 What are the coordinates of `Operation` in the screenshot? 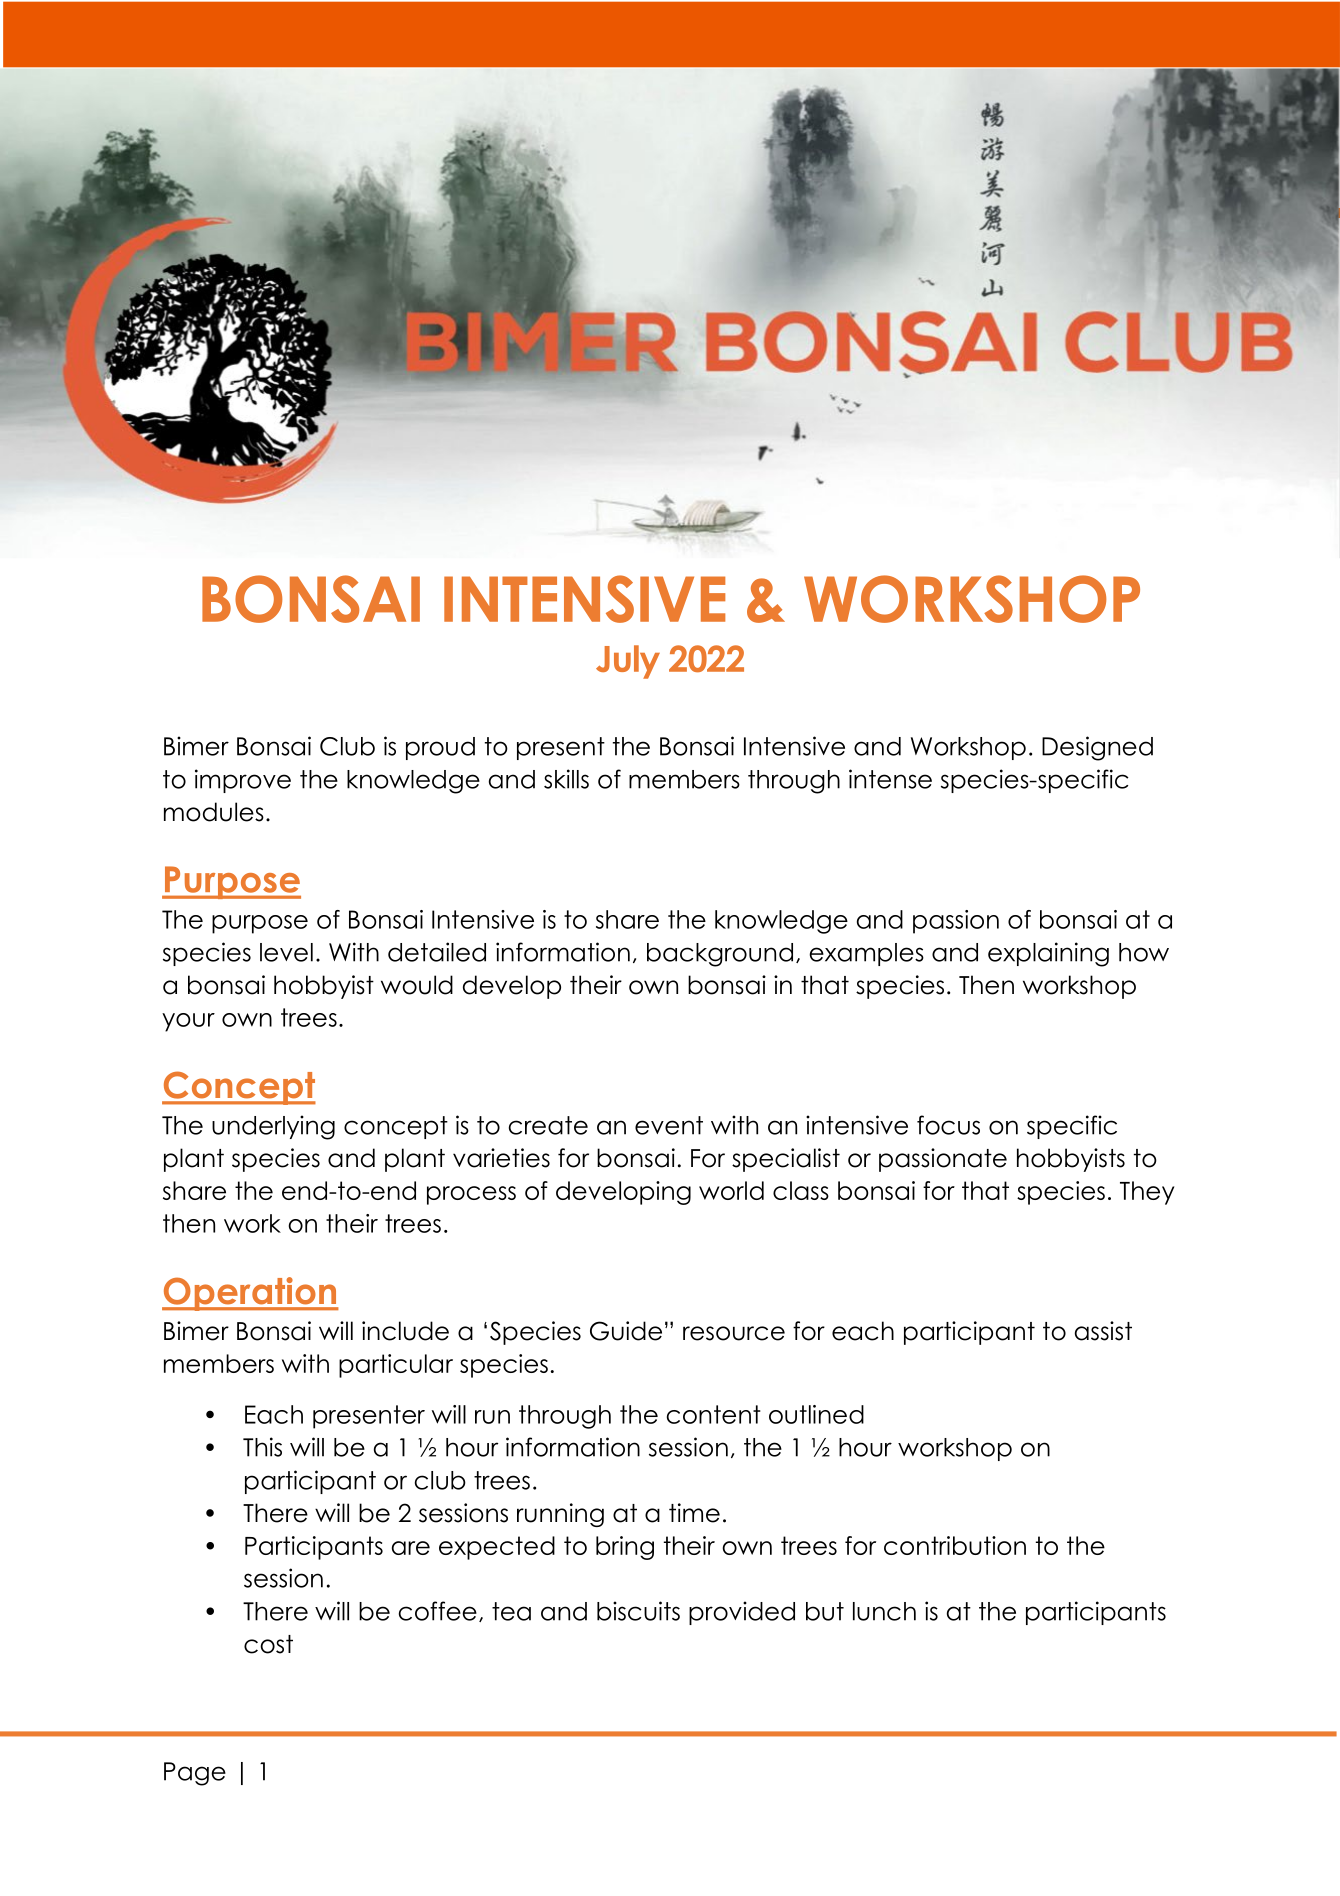 It's located at (250, 1294).
